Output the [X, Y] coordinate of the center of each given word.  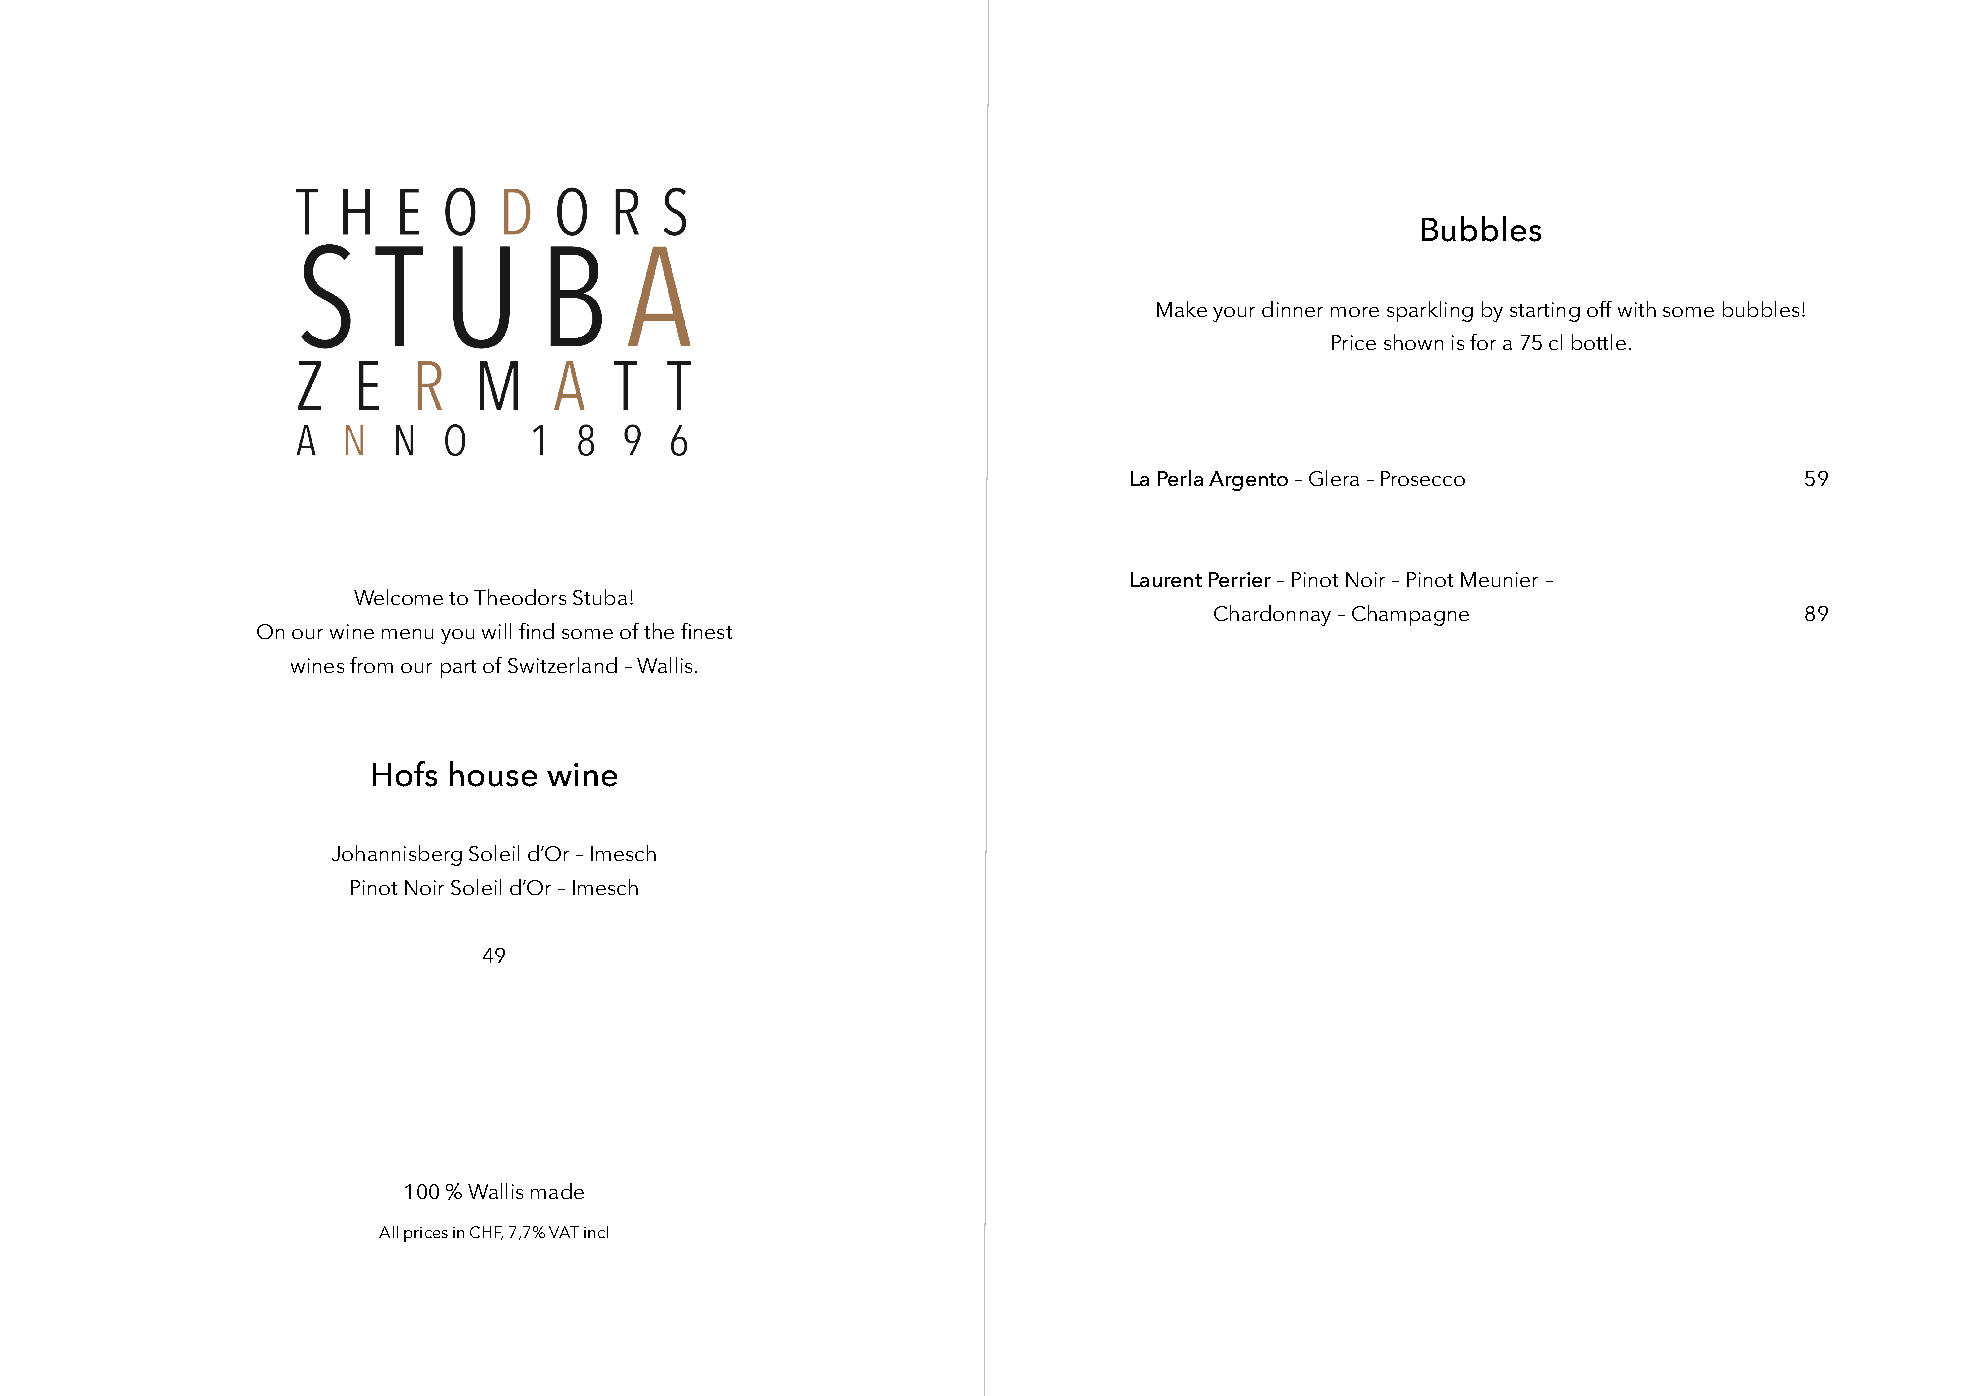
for [1483, 342]
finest [706, 631]
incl [596, 1232]
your [1234, 314]
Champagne [1410, 615]
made [557, 1191]
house [493, 774]
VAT [564, 1232]
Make [1182, 309]
